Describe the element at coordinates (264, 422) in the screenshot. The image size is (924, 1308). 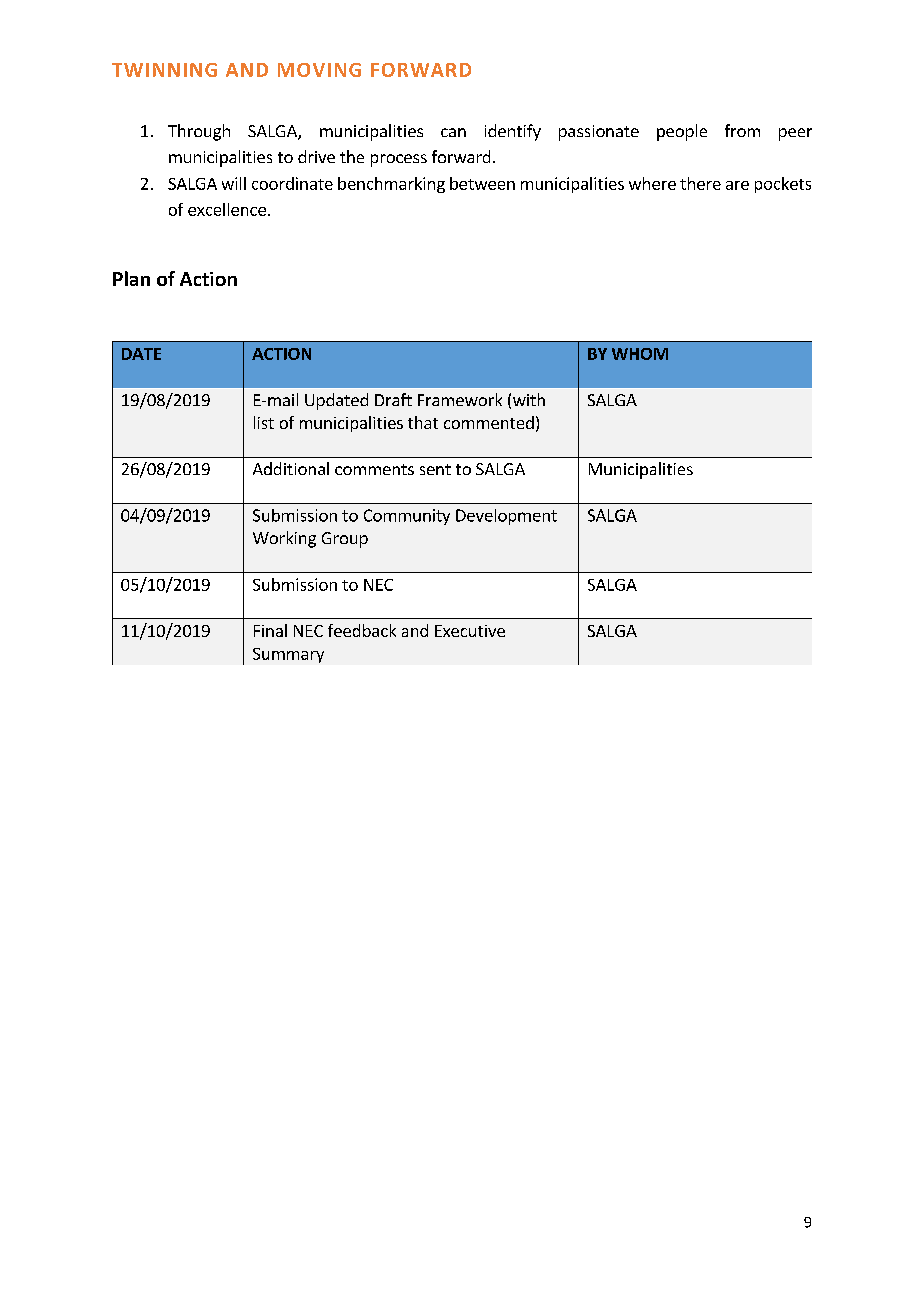
I see `list` at that location.
